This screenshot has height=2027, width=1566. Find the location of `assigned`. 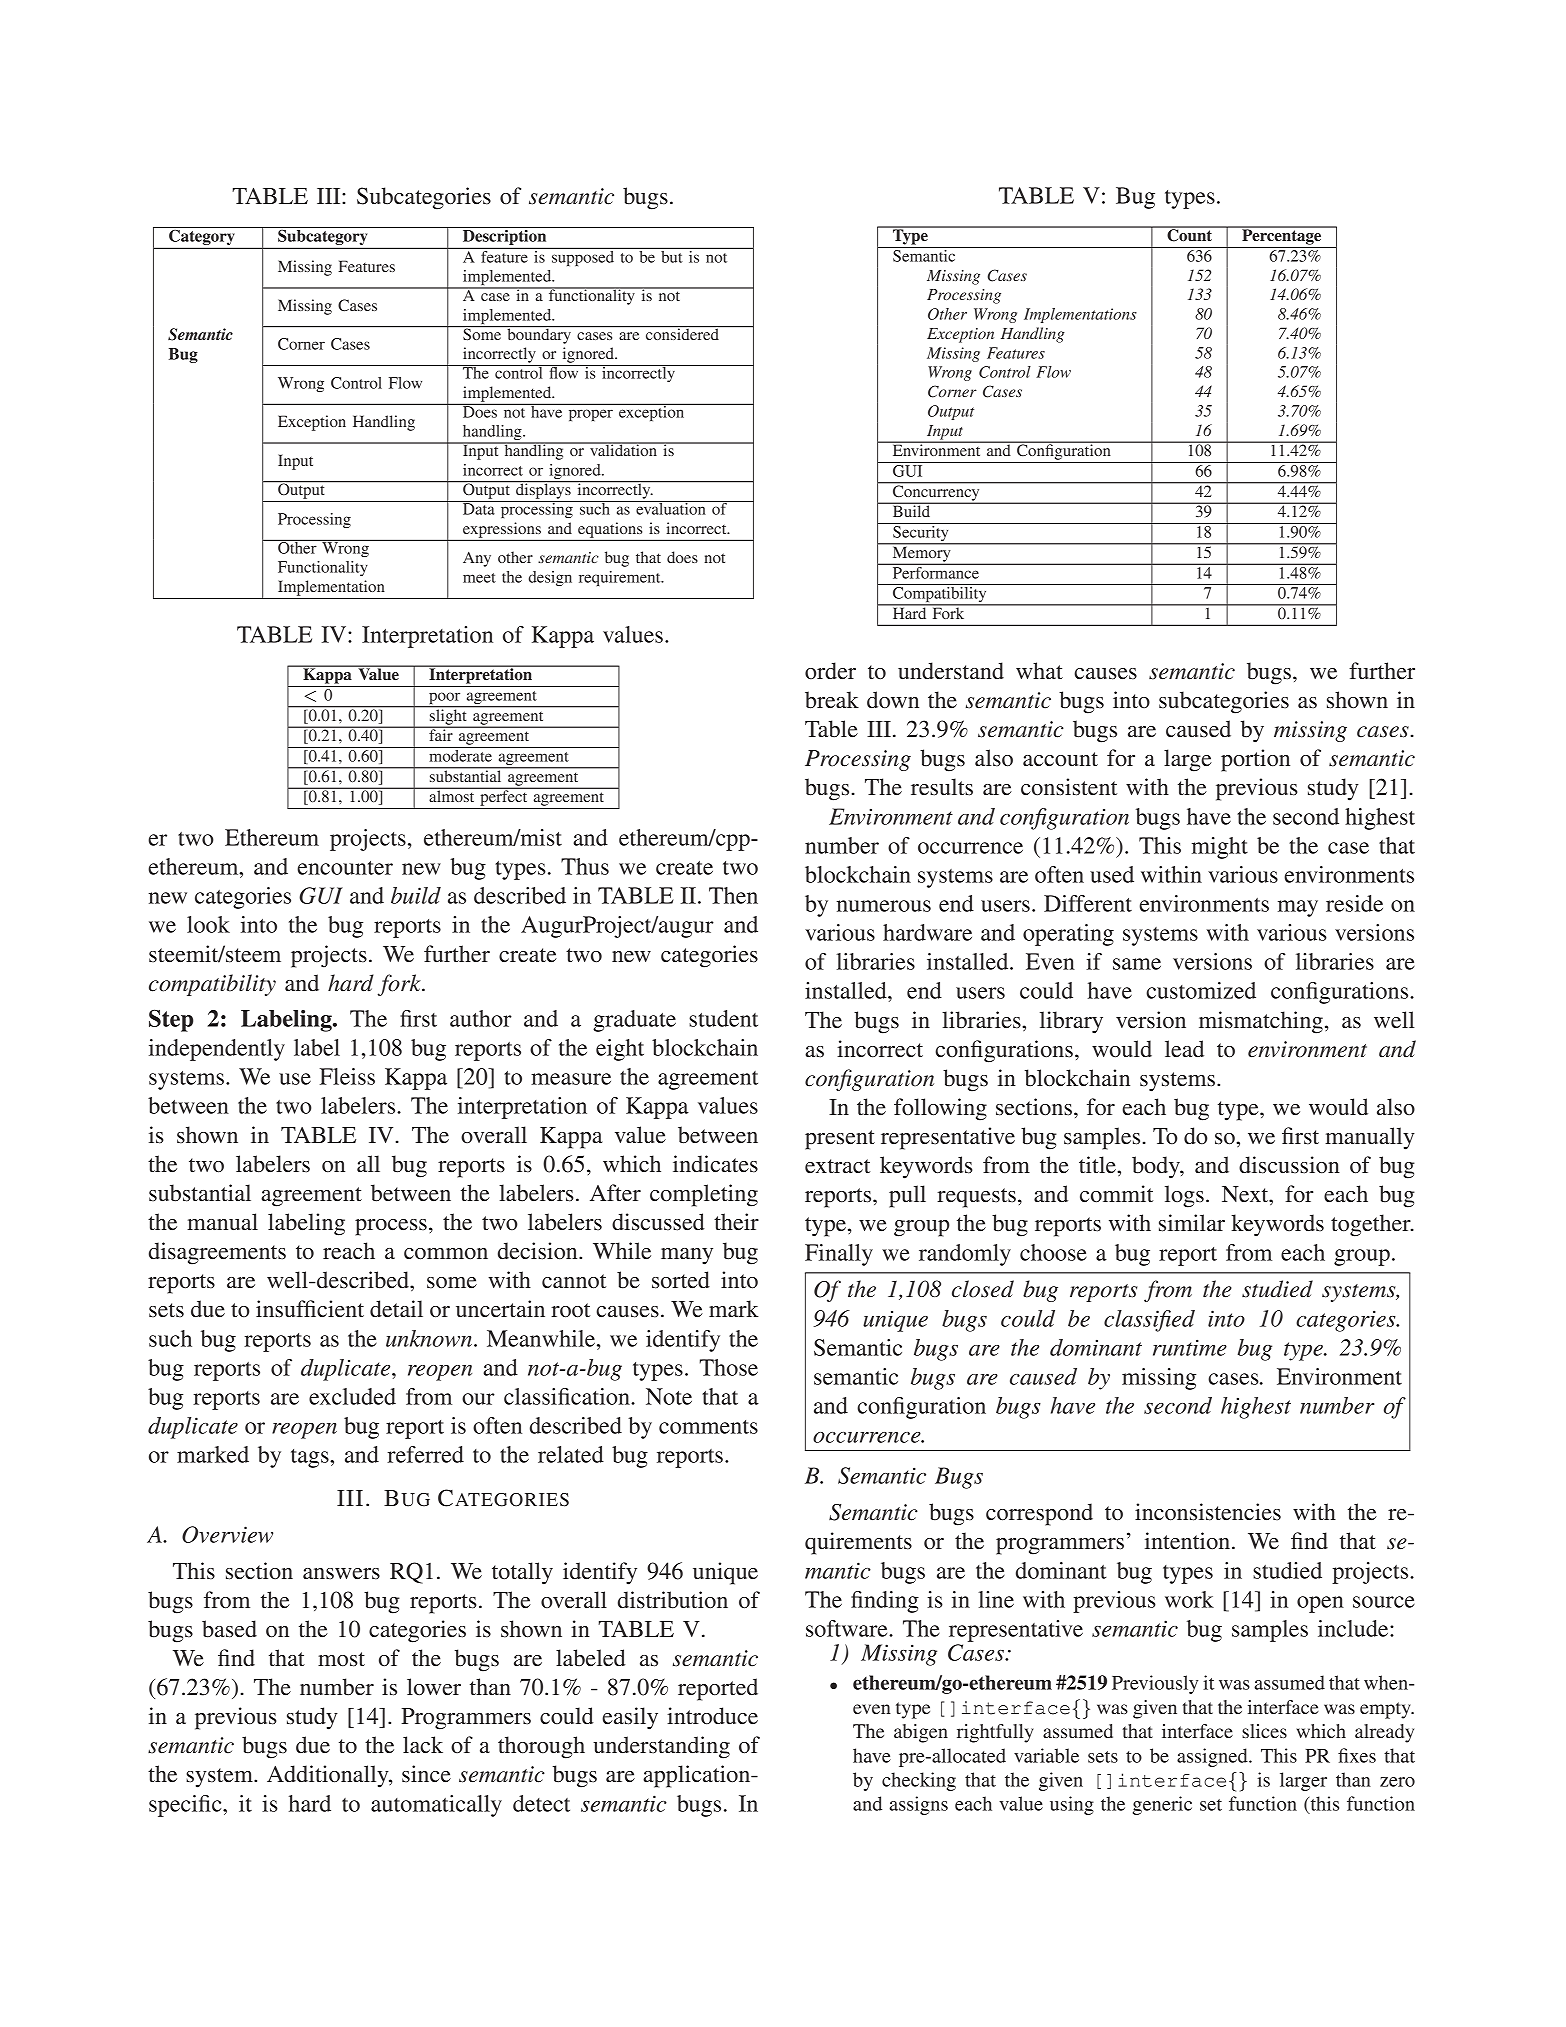

assigned is located at coordinates (1213, 1757).
